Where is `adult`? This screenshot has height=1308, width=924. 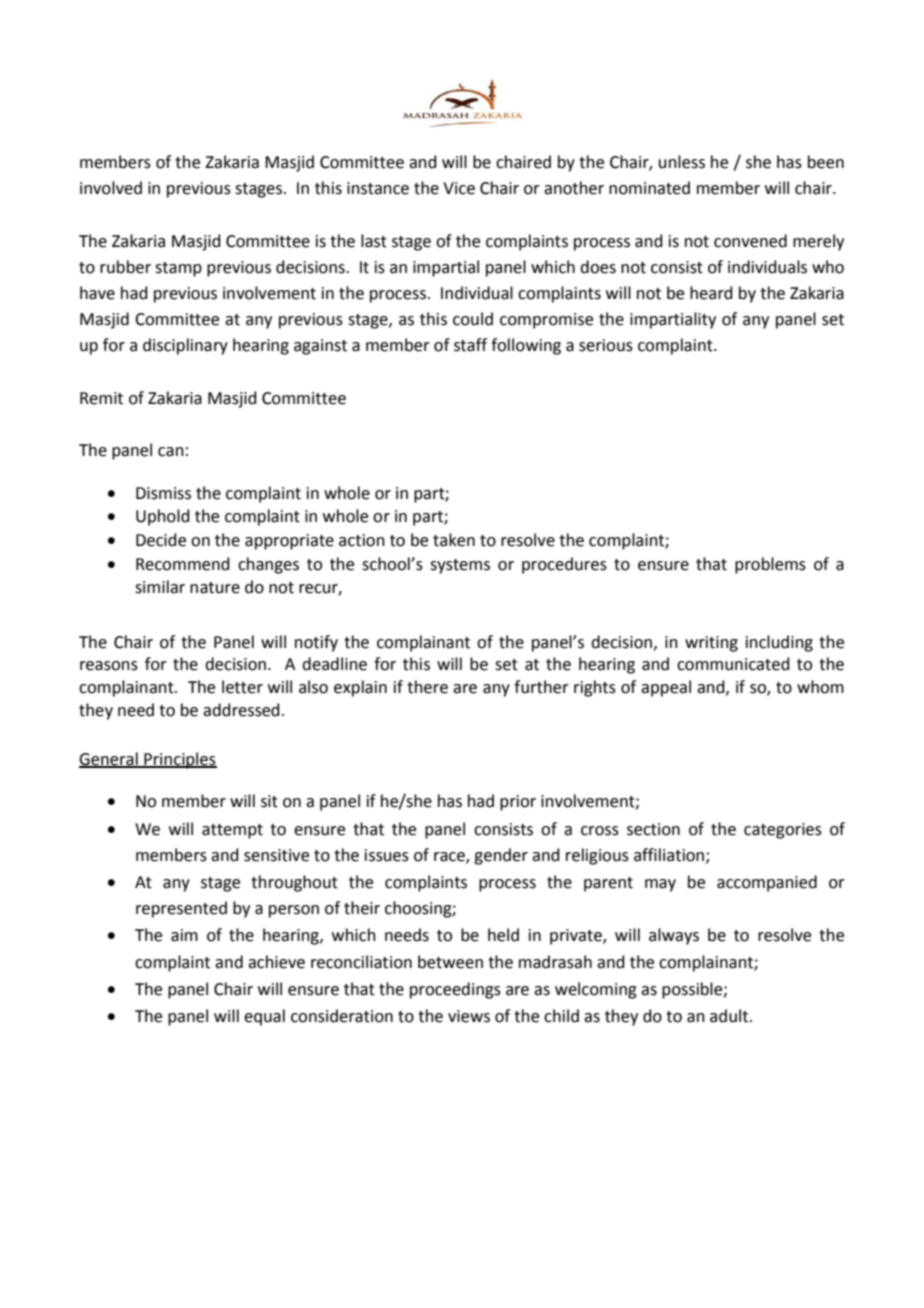
adult is located at coordinates (730, 1016).
